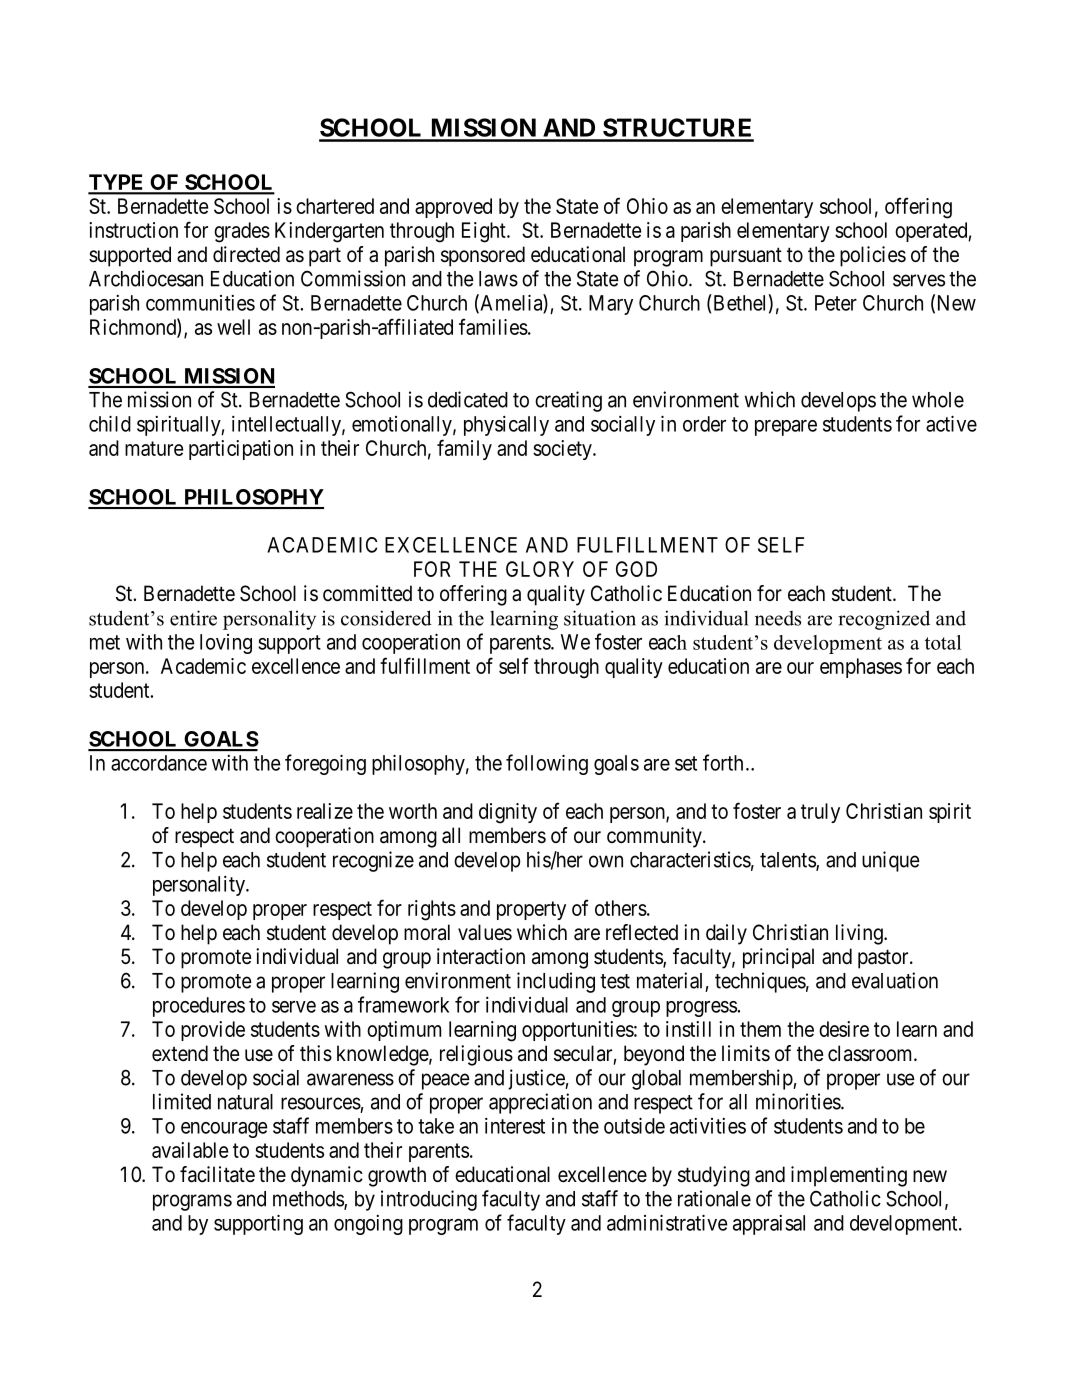  I want to click on Eight, so click(485, 232).
